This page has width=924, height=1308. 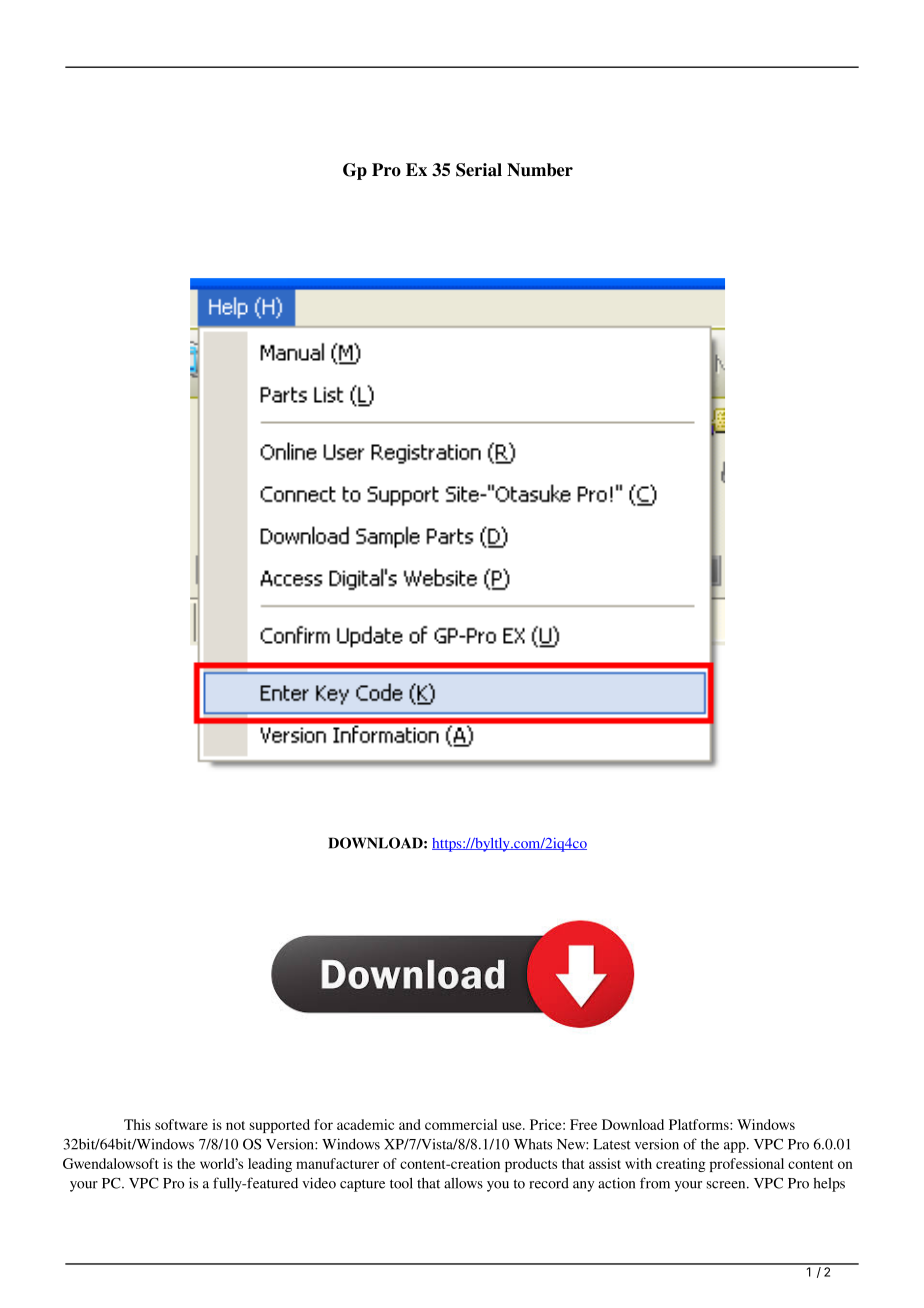 I want to click on commercial, so click(x=461, y=1124).
